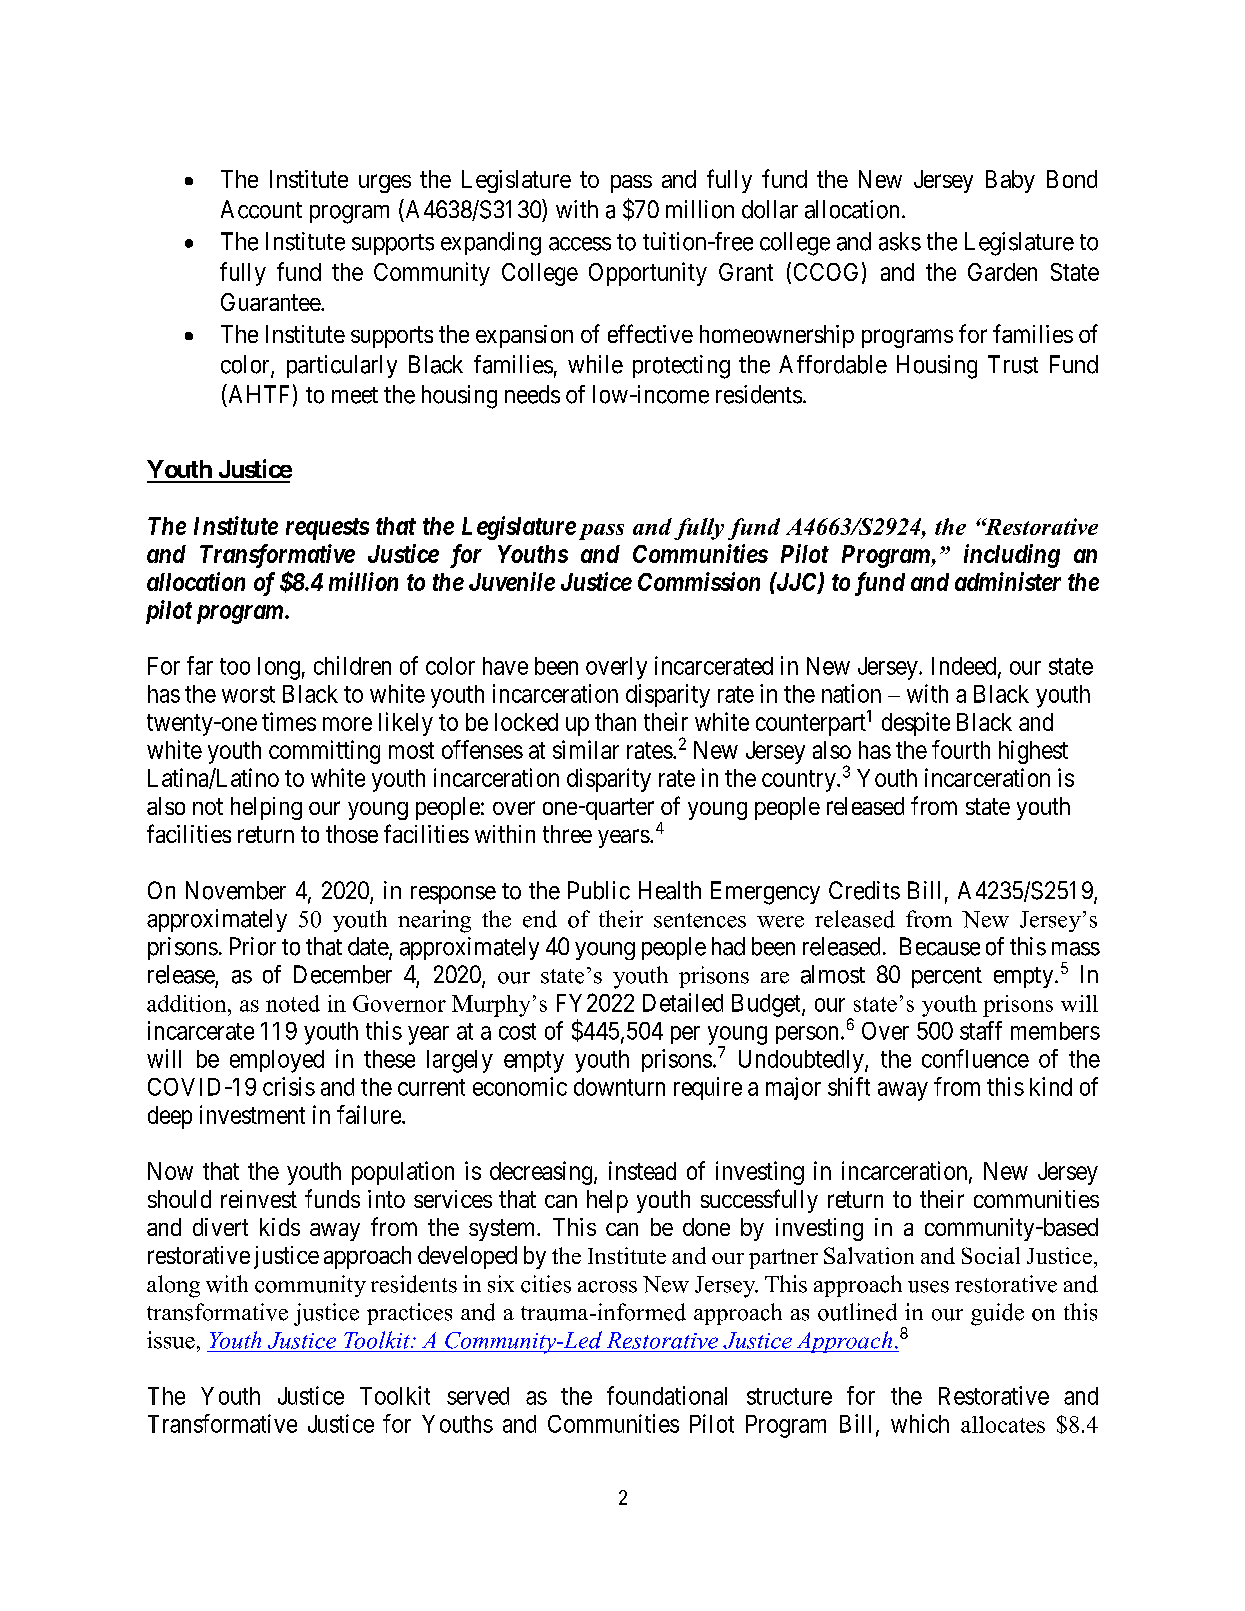 The height and width of the page is (1611, 1245). I want to click on meet, so click(355, 395).
